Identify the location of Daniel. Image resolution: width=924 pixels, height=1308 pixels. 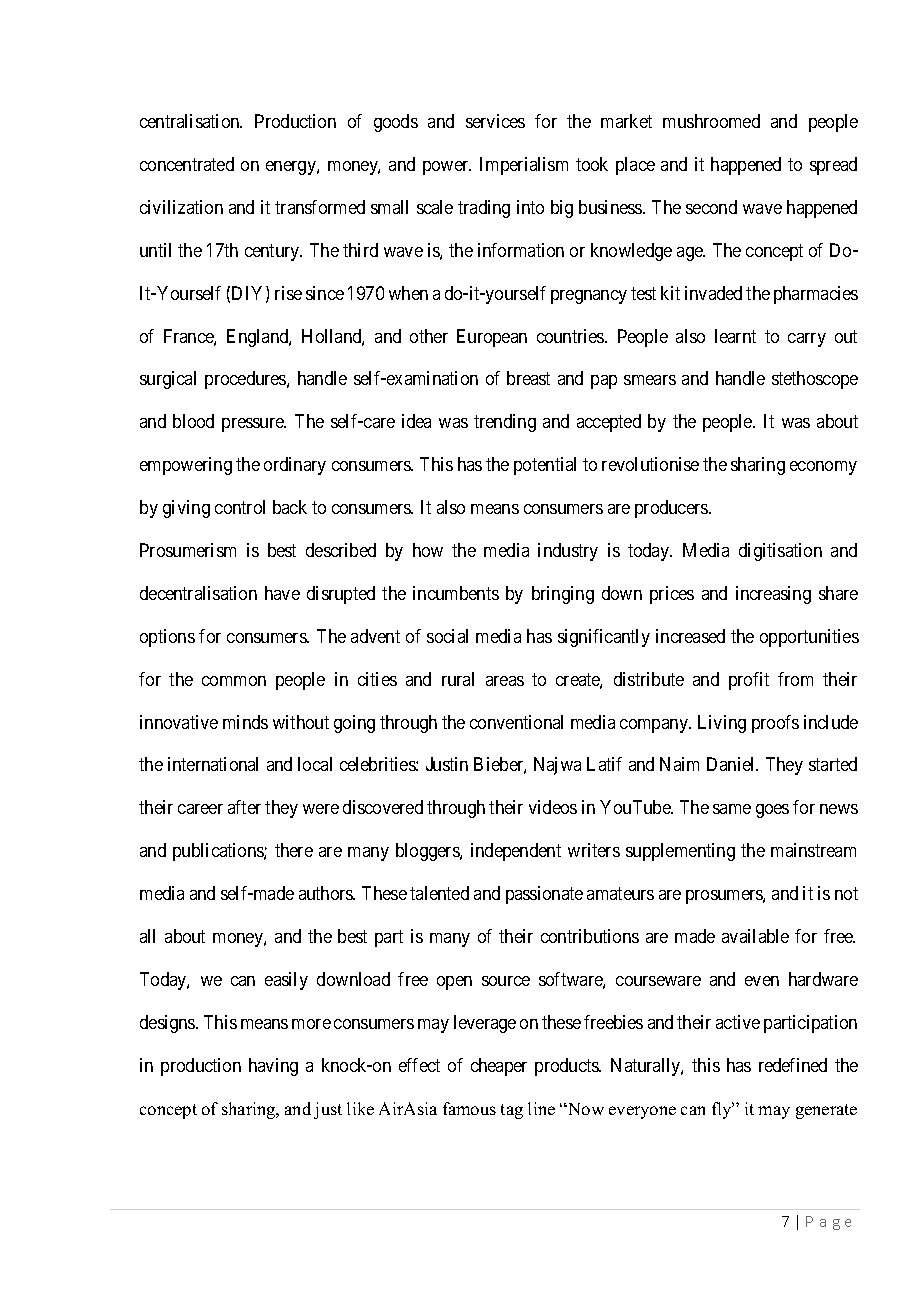
(732, 764).
